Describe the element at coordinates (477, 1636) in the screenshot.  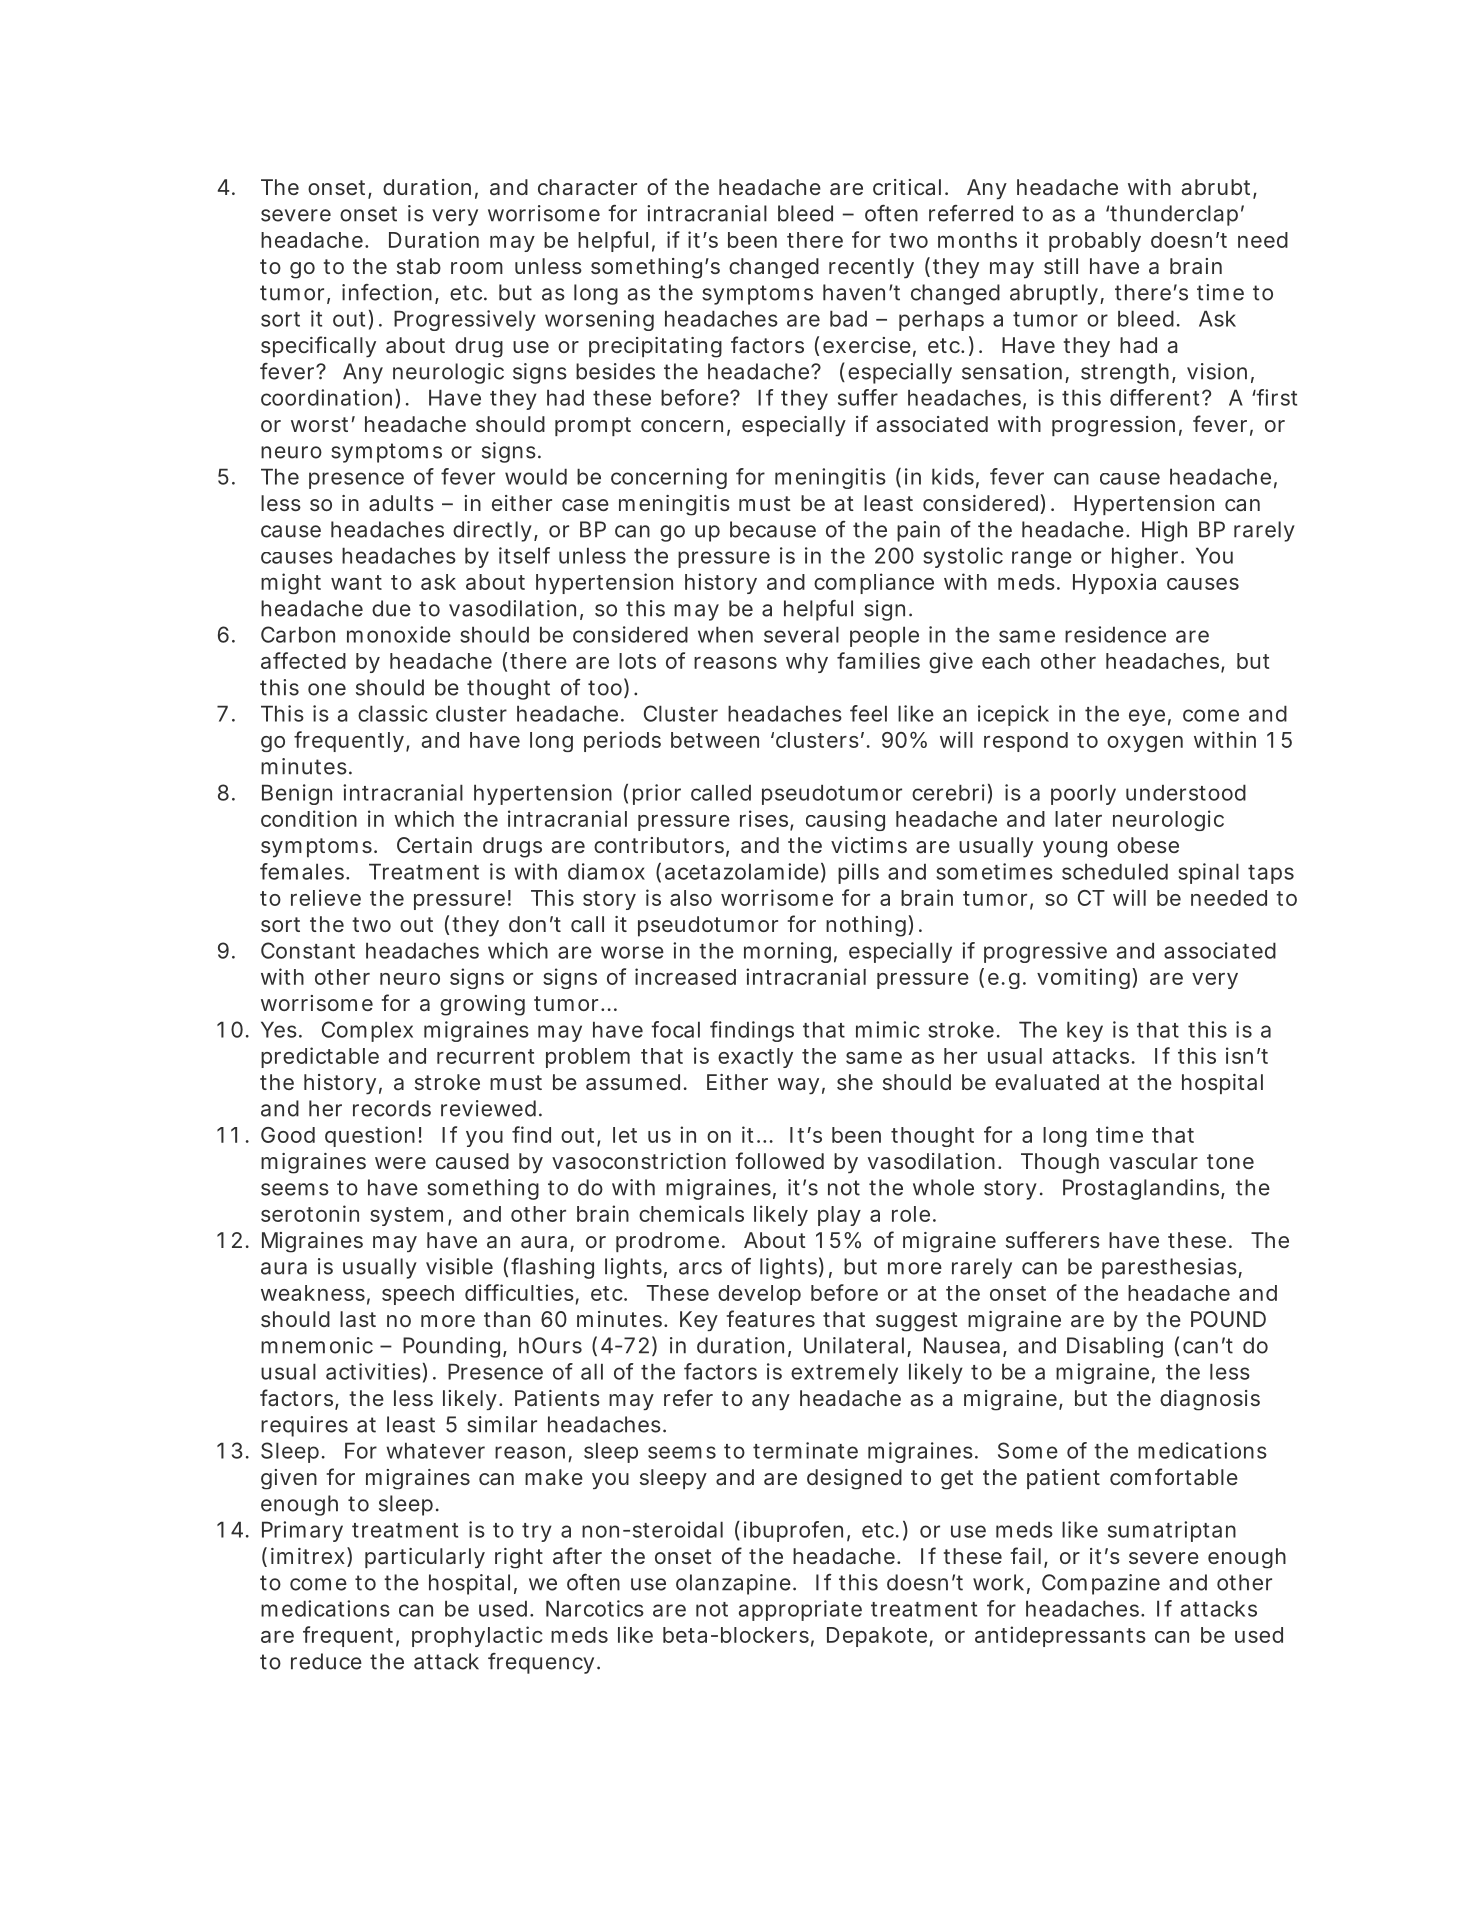
I see `prophylactic` at that location.
